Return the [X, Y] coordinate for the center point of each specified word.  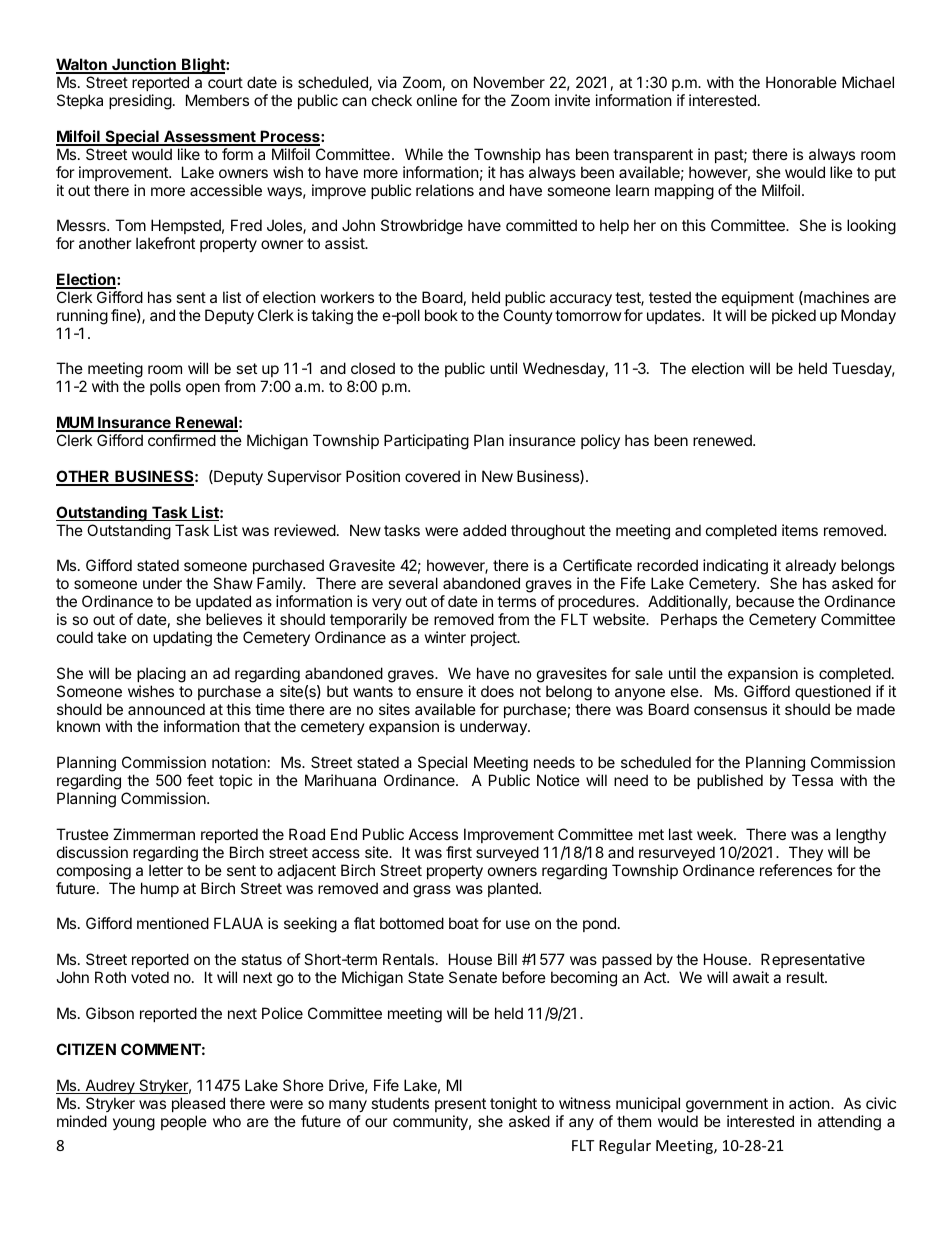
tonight [513, 1105]
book [441, 315]
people [184, 1122]
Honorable [801, 82]
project [495, 638]
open [203, 389]
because [765, 601]
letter [166, 870]
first [459, 852]
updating [182, 639]
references [796, 870]
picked [794, 316]
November [509, 82]
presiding [140, 102]
